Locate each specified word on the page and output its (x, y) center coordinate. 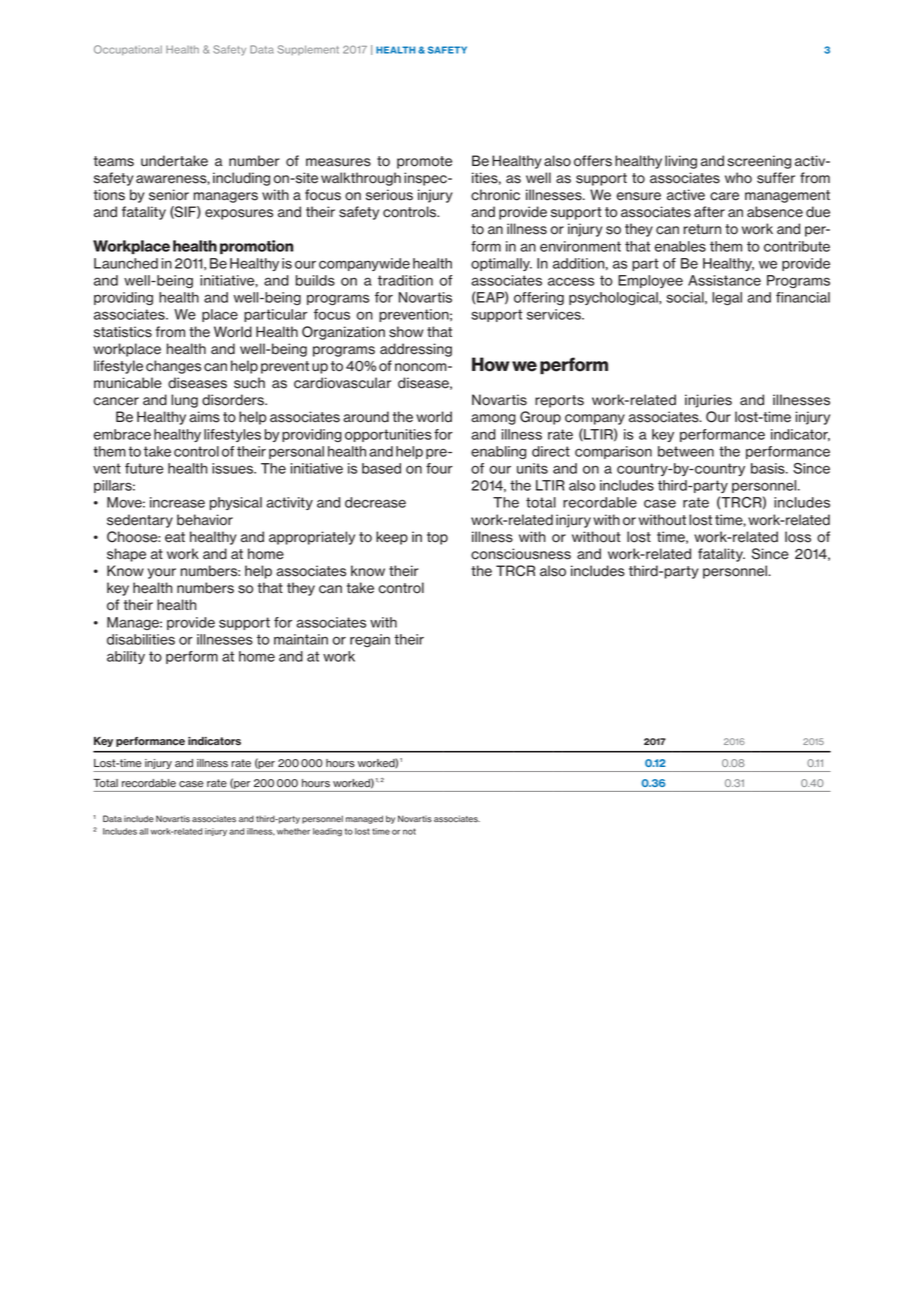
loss (798, 537)
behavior (205, 520)
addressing (416, 350)
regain (370, 640)
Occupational (128, 50)
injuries (708, 401)
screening (759, 162)
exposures (239, 214)
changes (173, 367)
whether (293, 831)
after (709, 212)
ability (126, 657)
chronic (495, 195)
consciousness (521, 554)
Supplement (308, 50)
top (437, 538)
